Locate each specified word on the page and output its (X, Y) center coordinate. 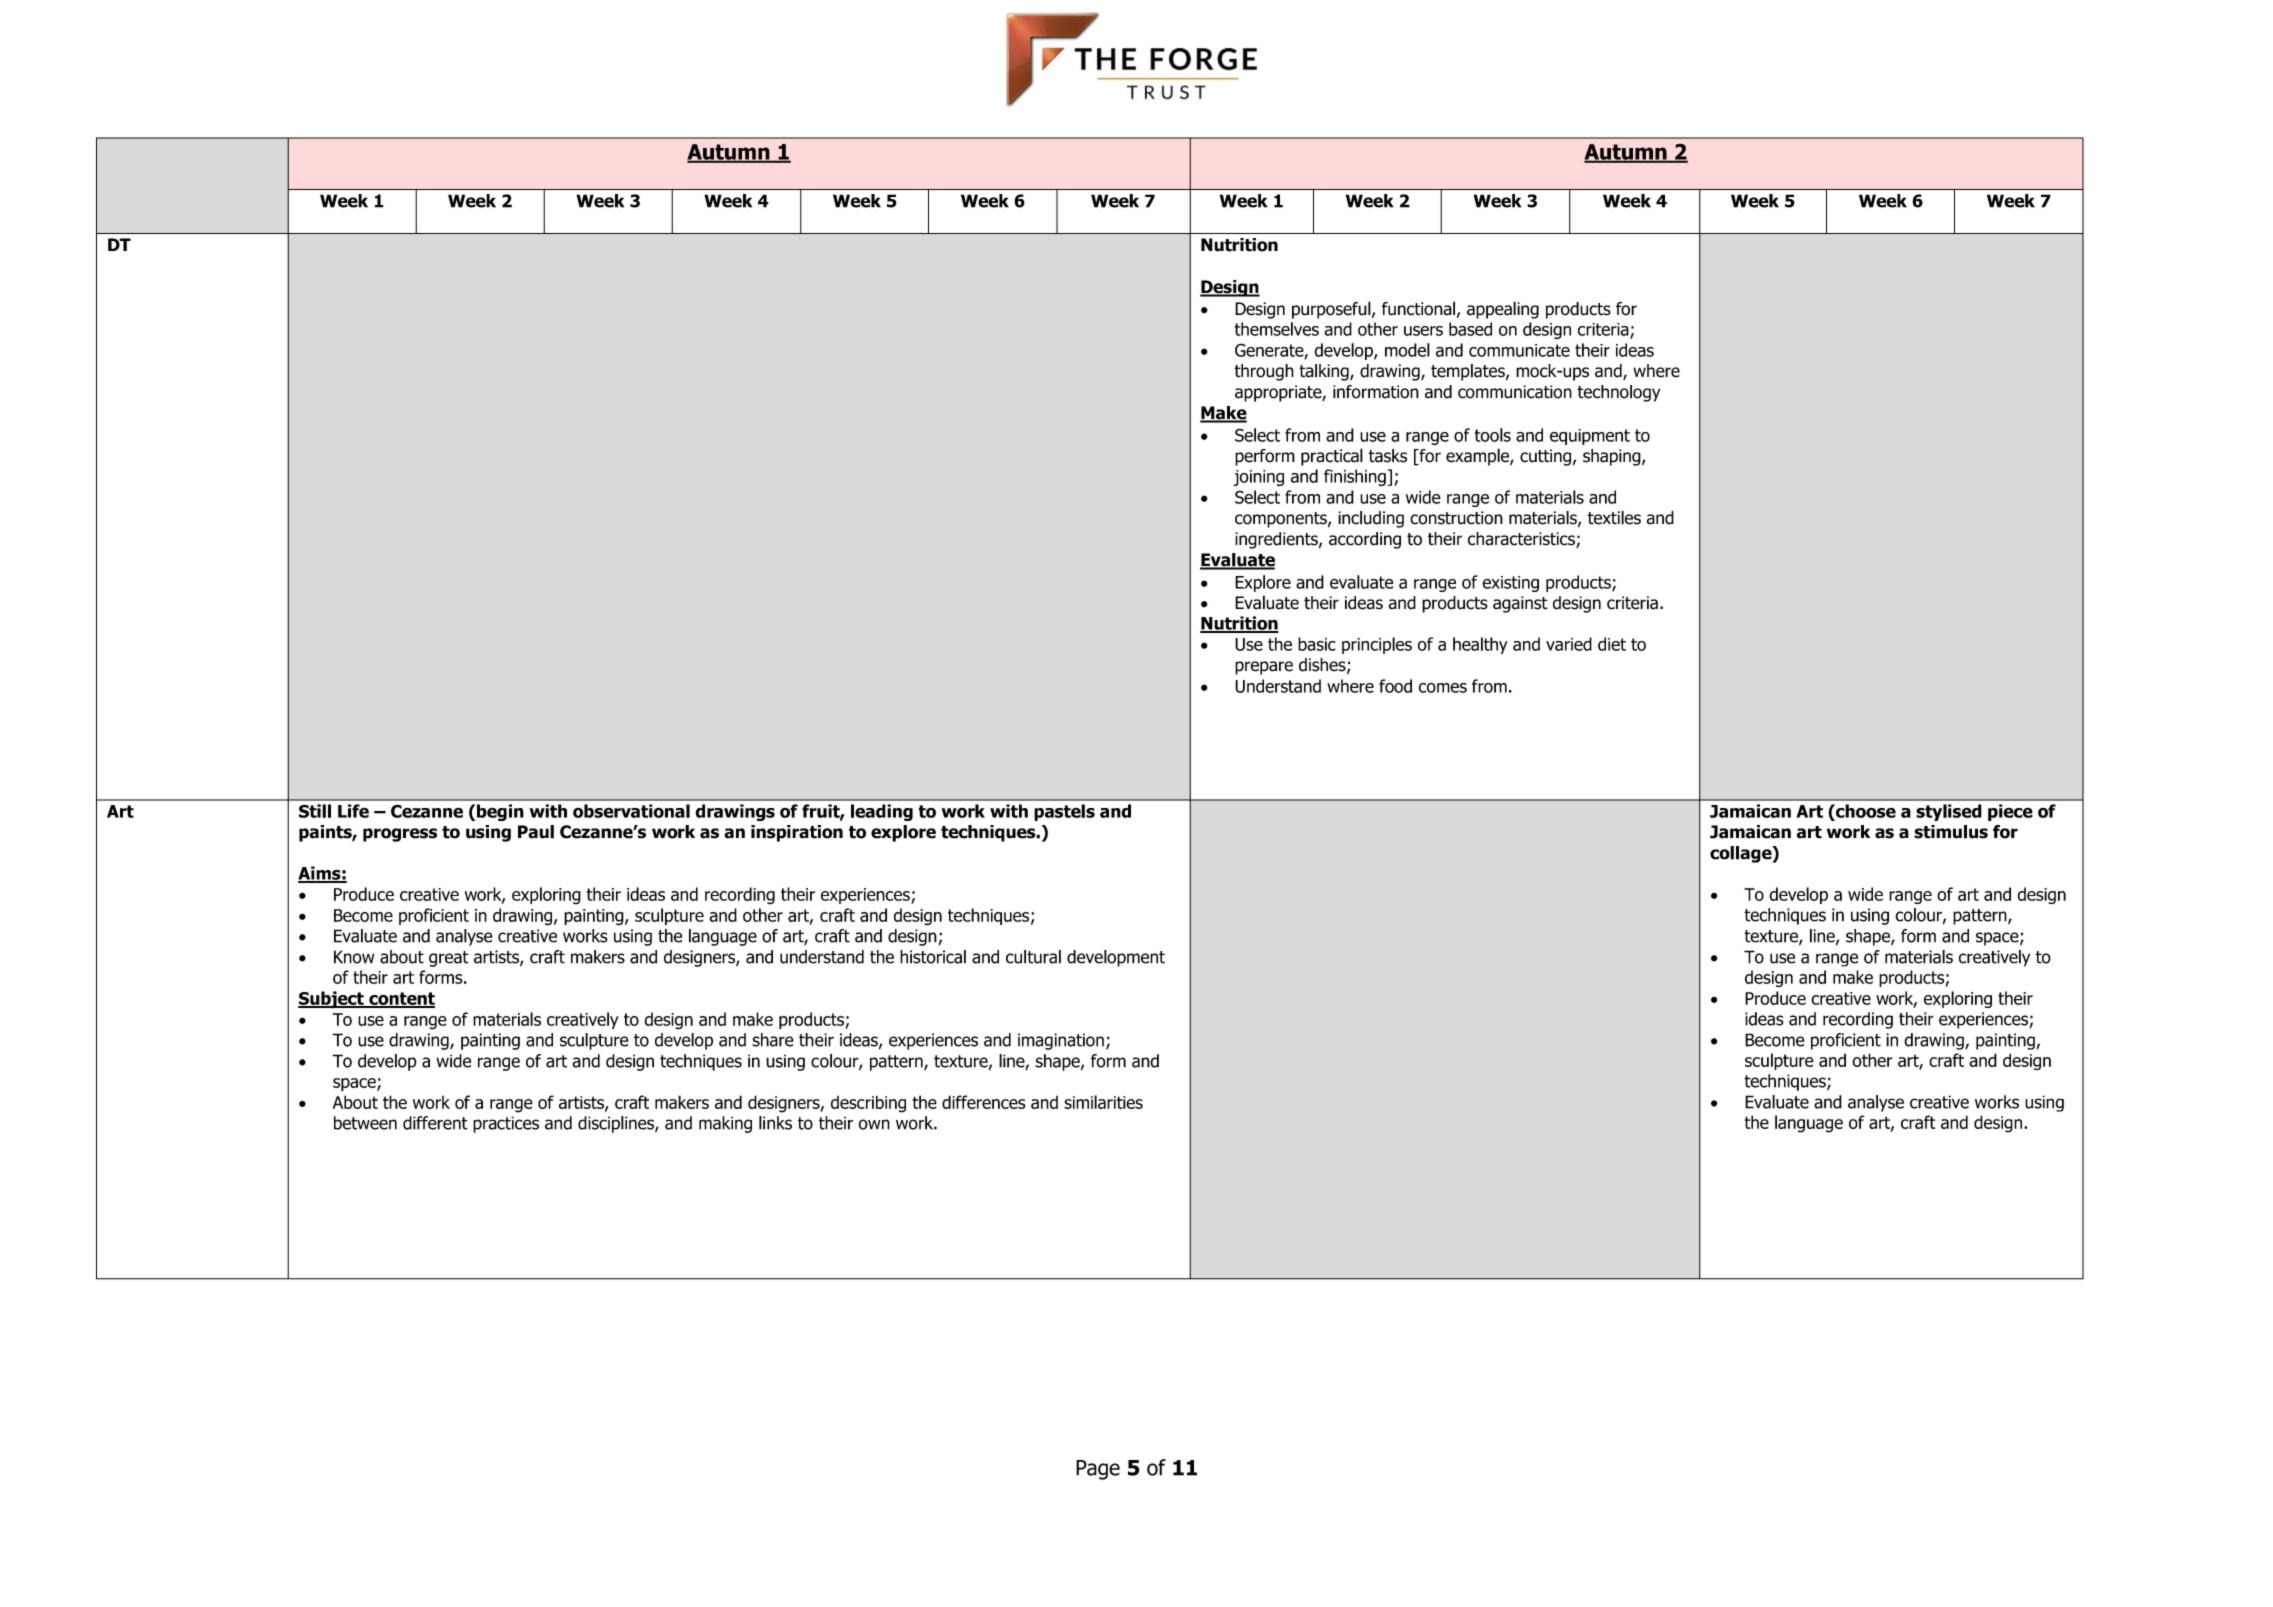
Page (1098, 1470)
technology (1618, 393)
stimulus (1951, 832)
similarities (1103, 1102)
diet (1612, 644)
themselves (1277, 329)
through (1264, 372)
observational (631, 811)
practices (506, 1124)
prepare (1264, 668)
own (874, 1124)
